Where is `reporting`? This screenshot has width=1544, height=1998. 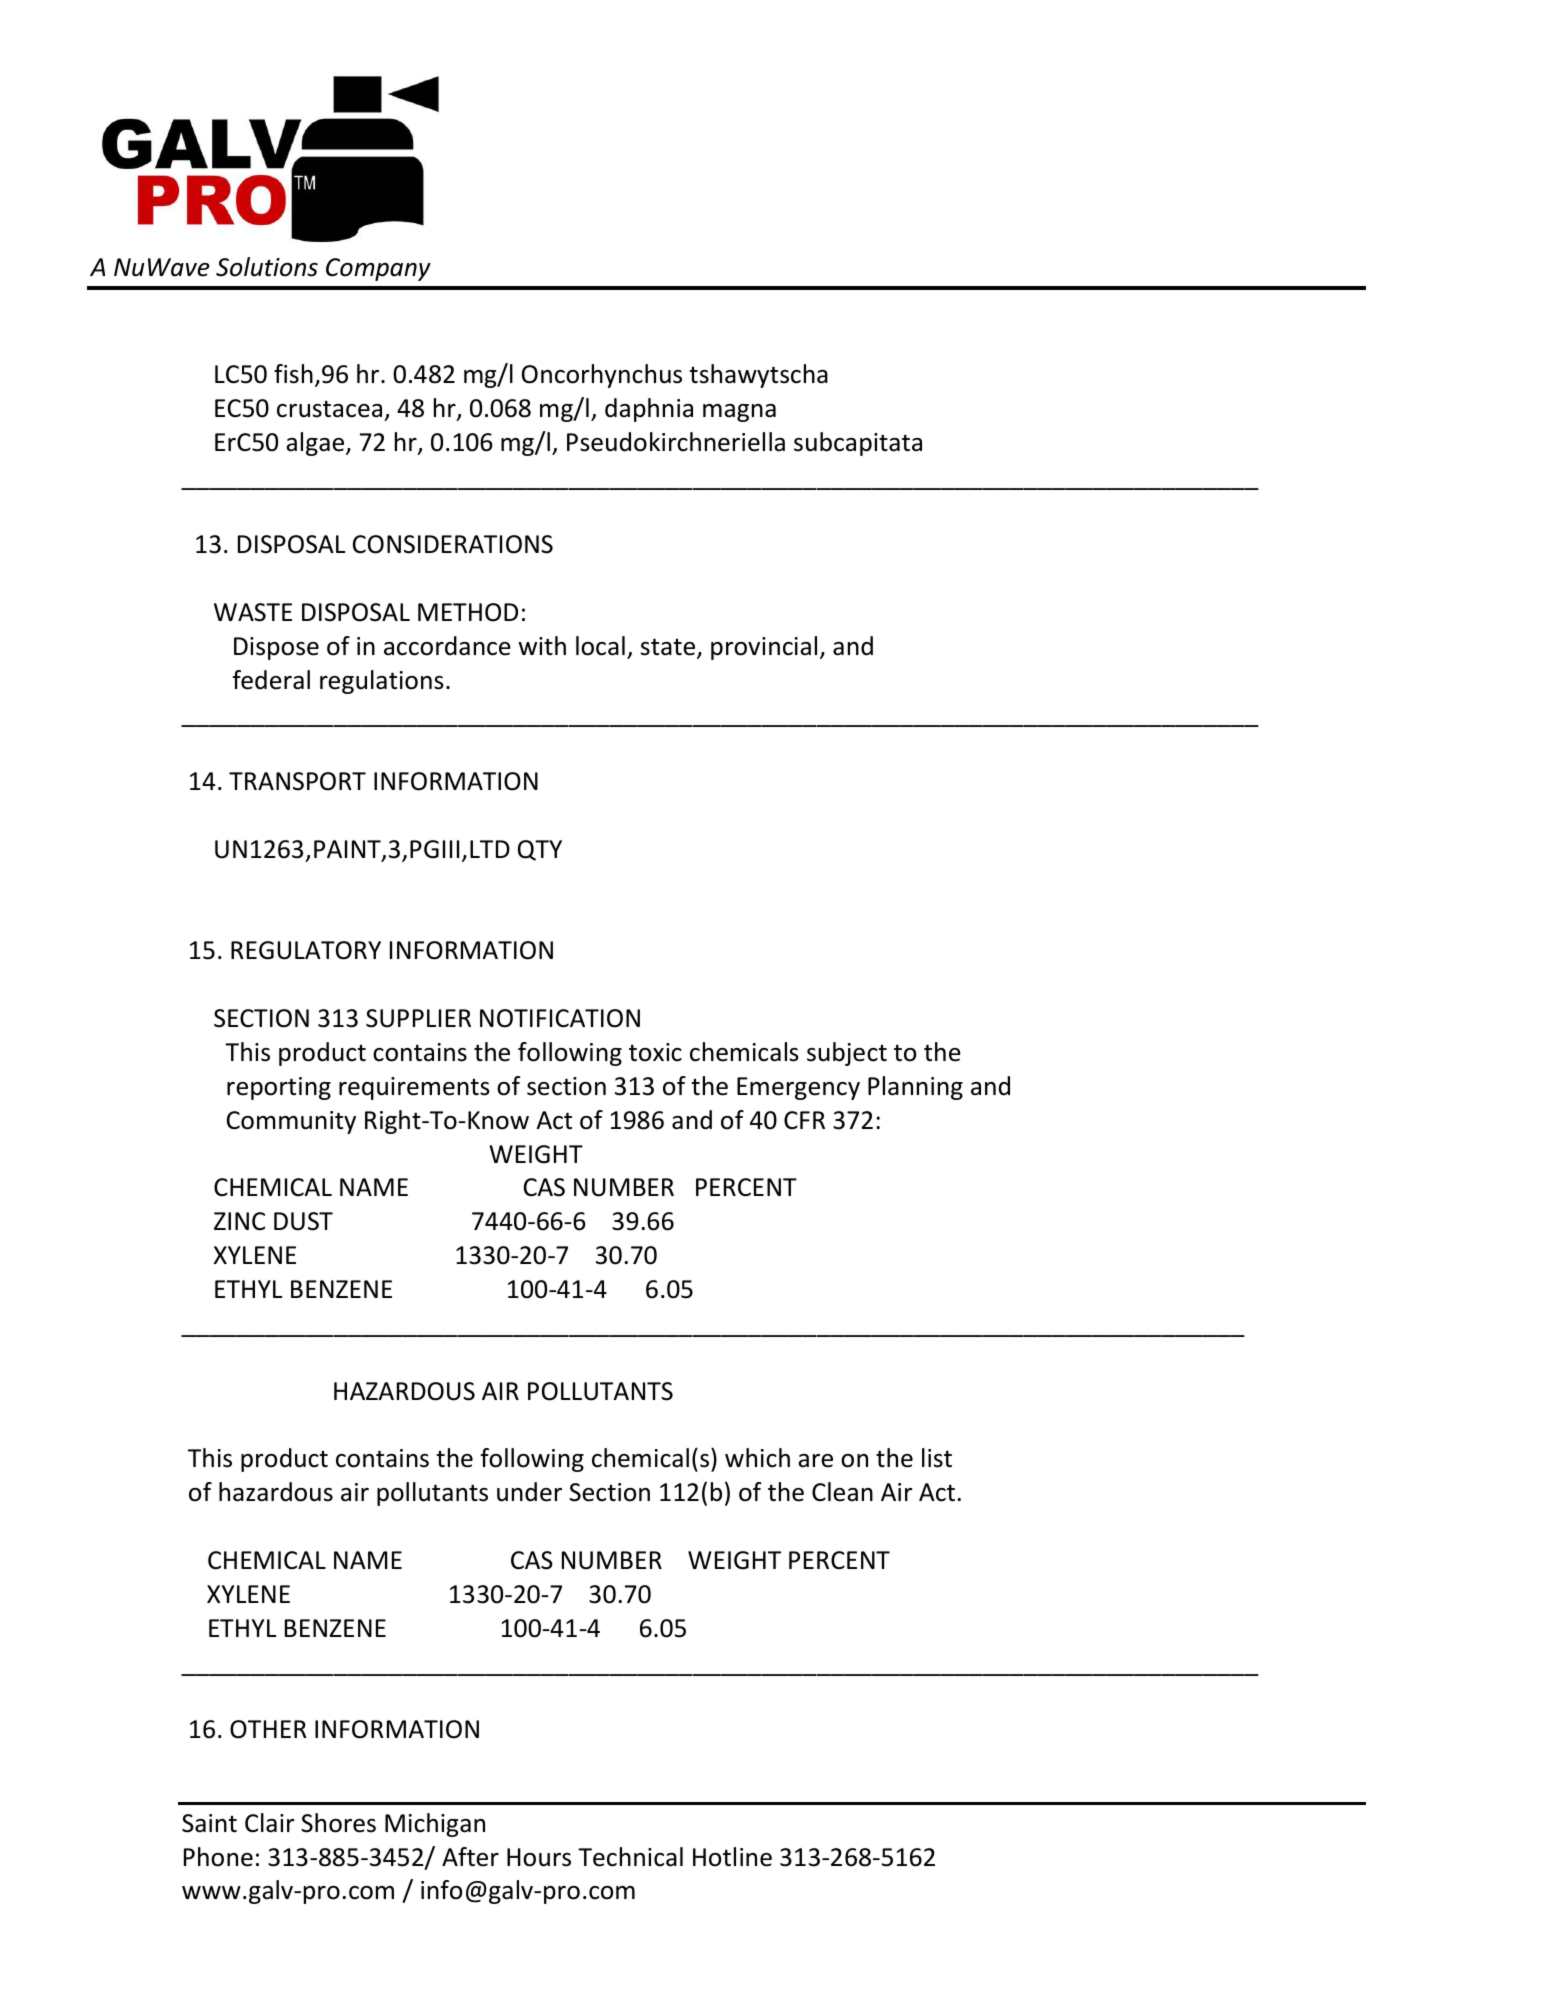 reporting is located at coordinates (279, 1088).
